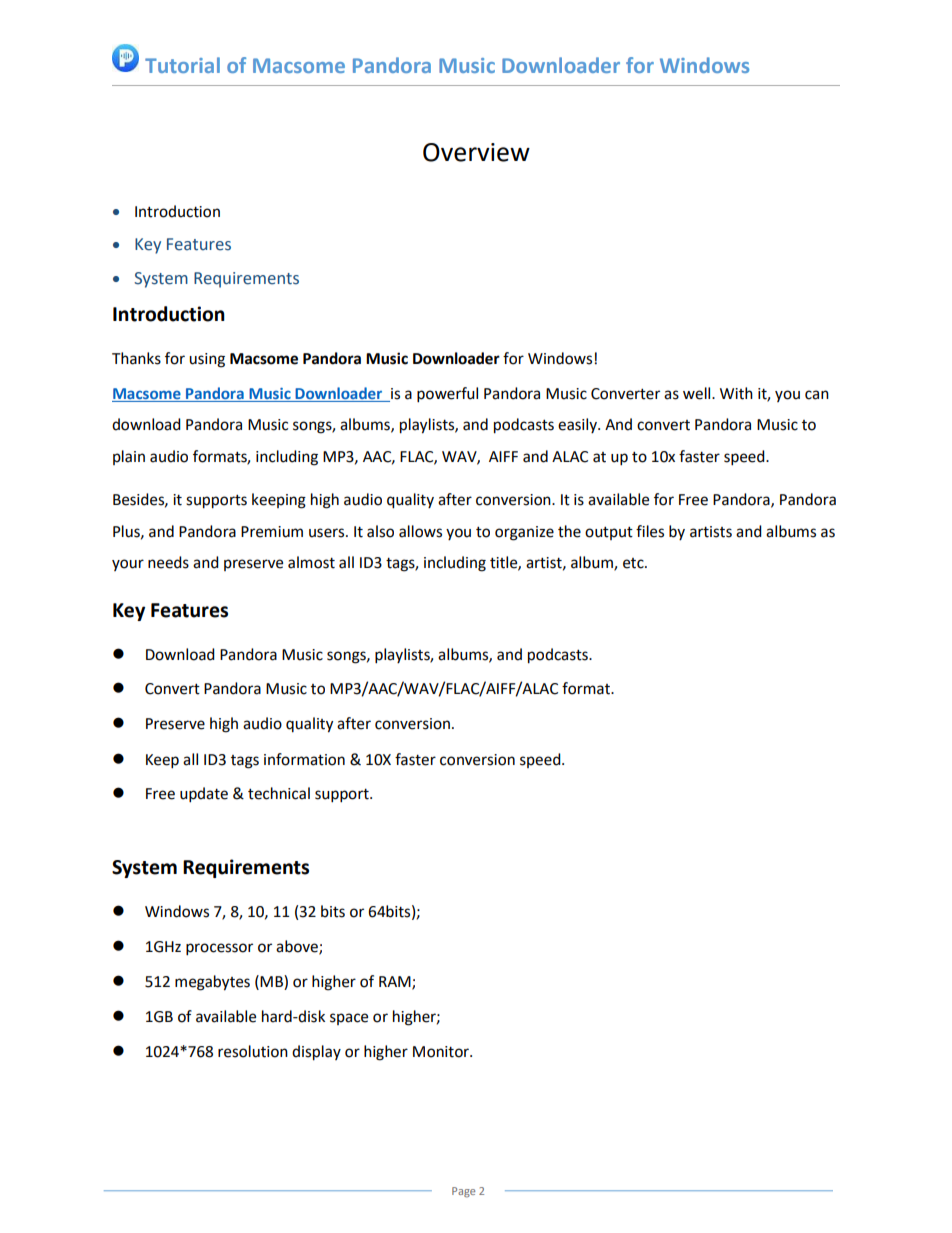 Image resolution: width=952 pixels, height=1233 pixels. I want to click on Tutorial, so click(182, 65).
